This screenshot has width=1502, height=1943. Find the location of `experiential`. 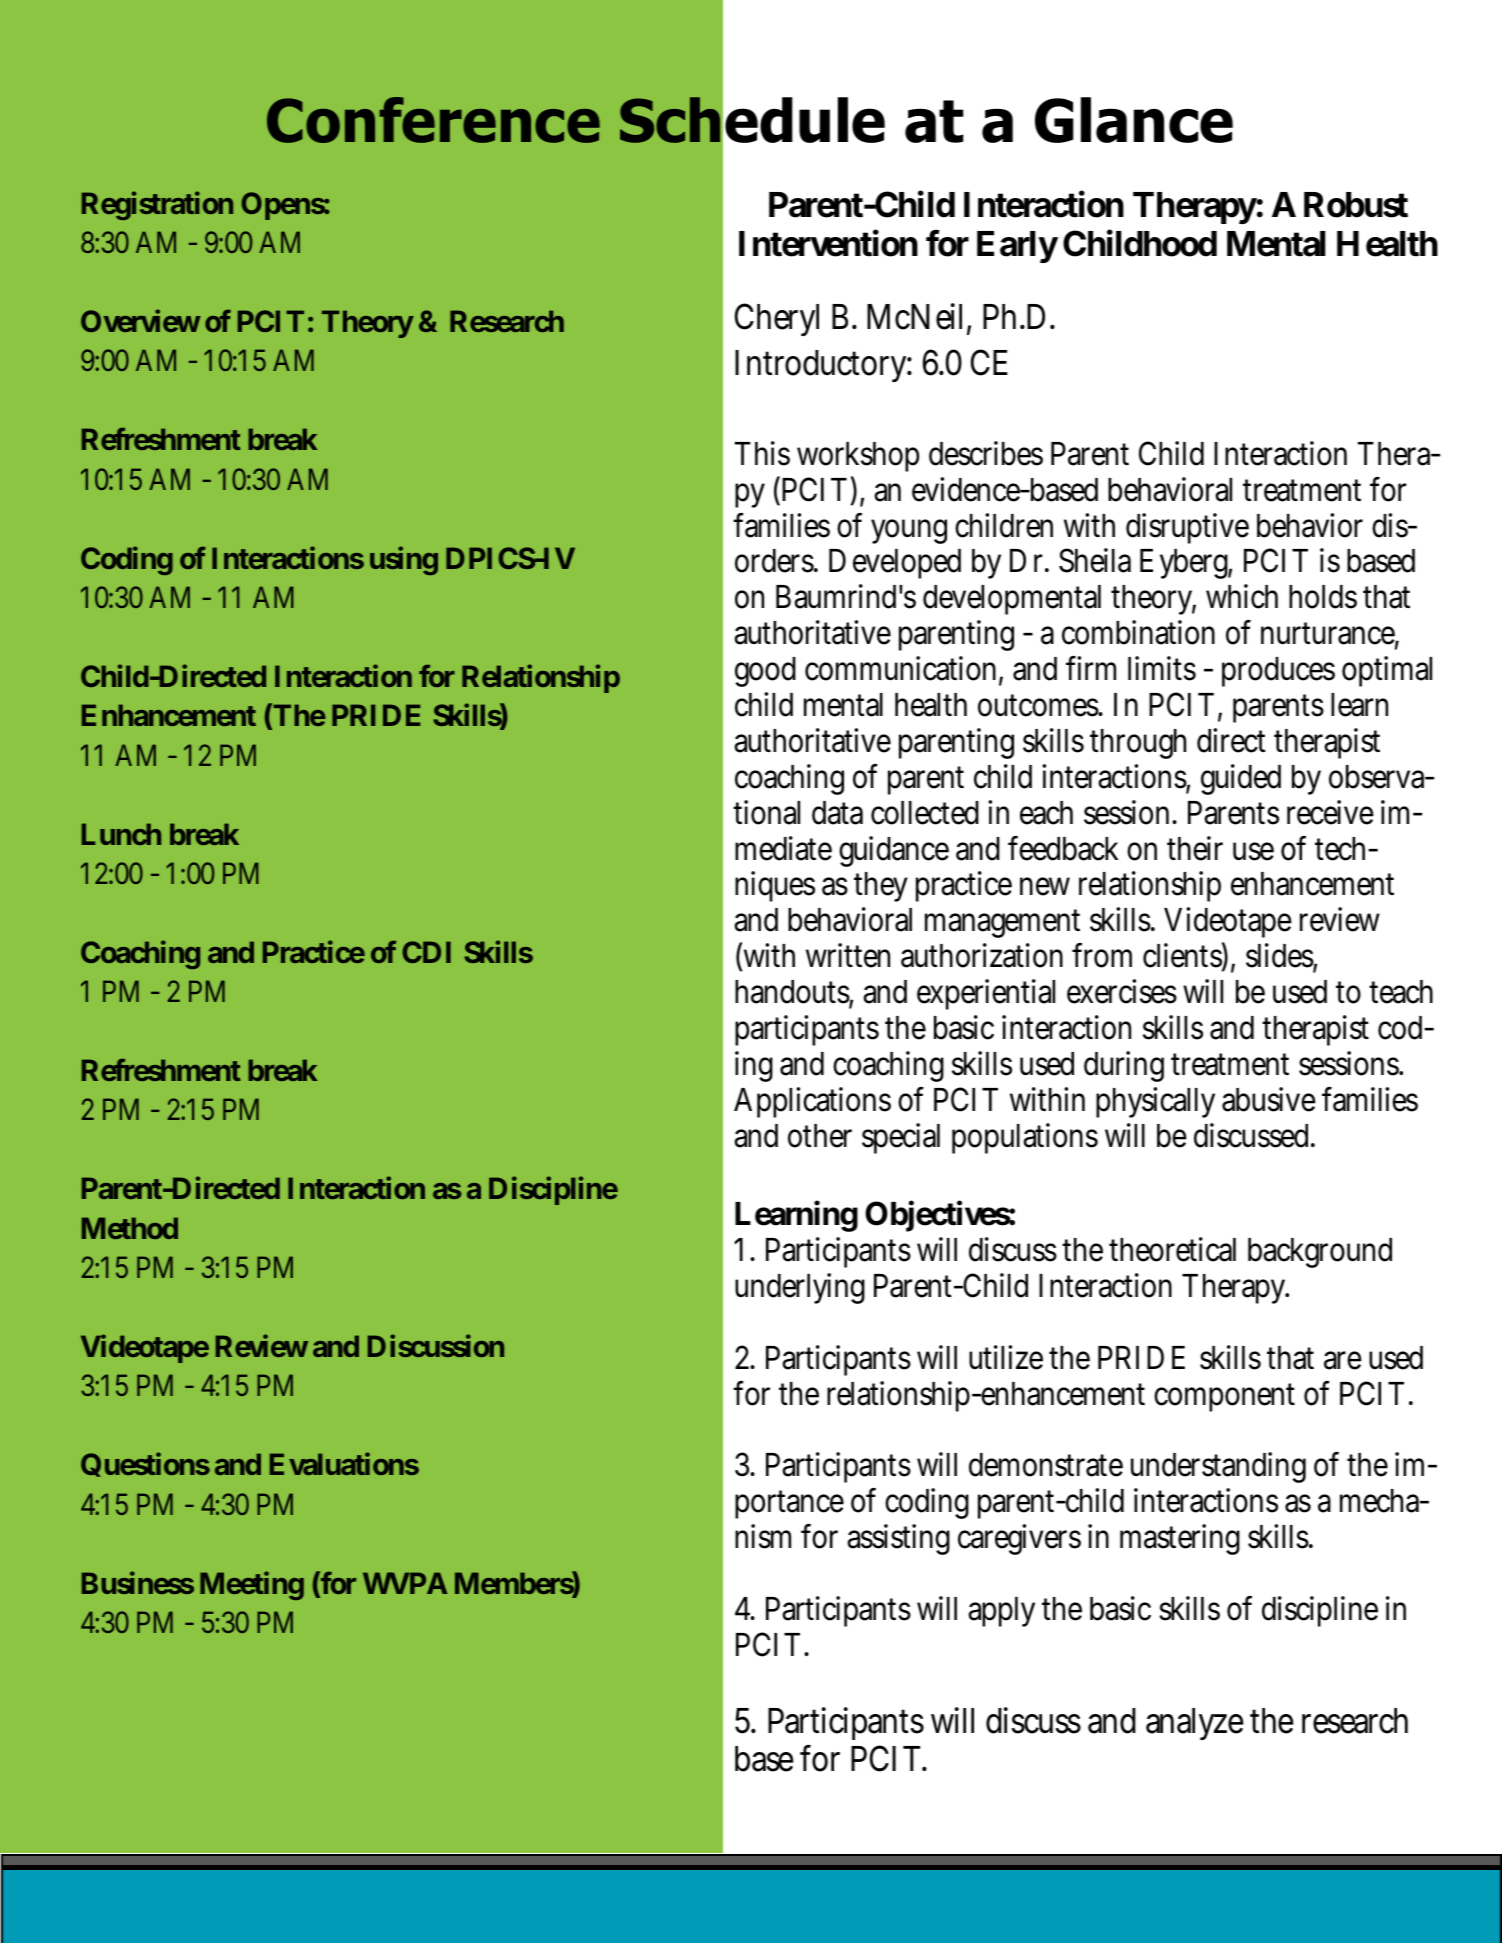

experiential is located at coordinates (986, 994).
